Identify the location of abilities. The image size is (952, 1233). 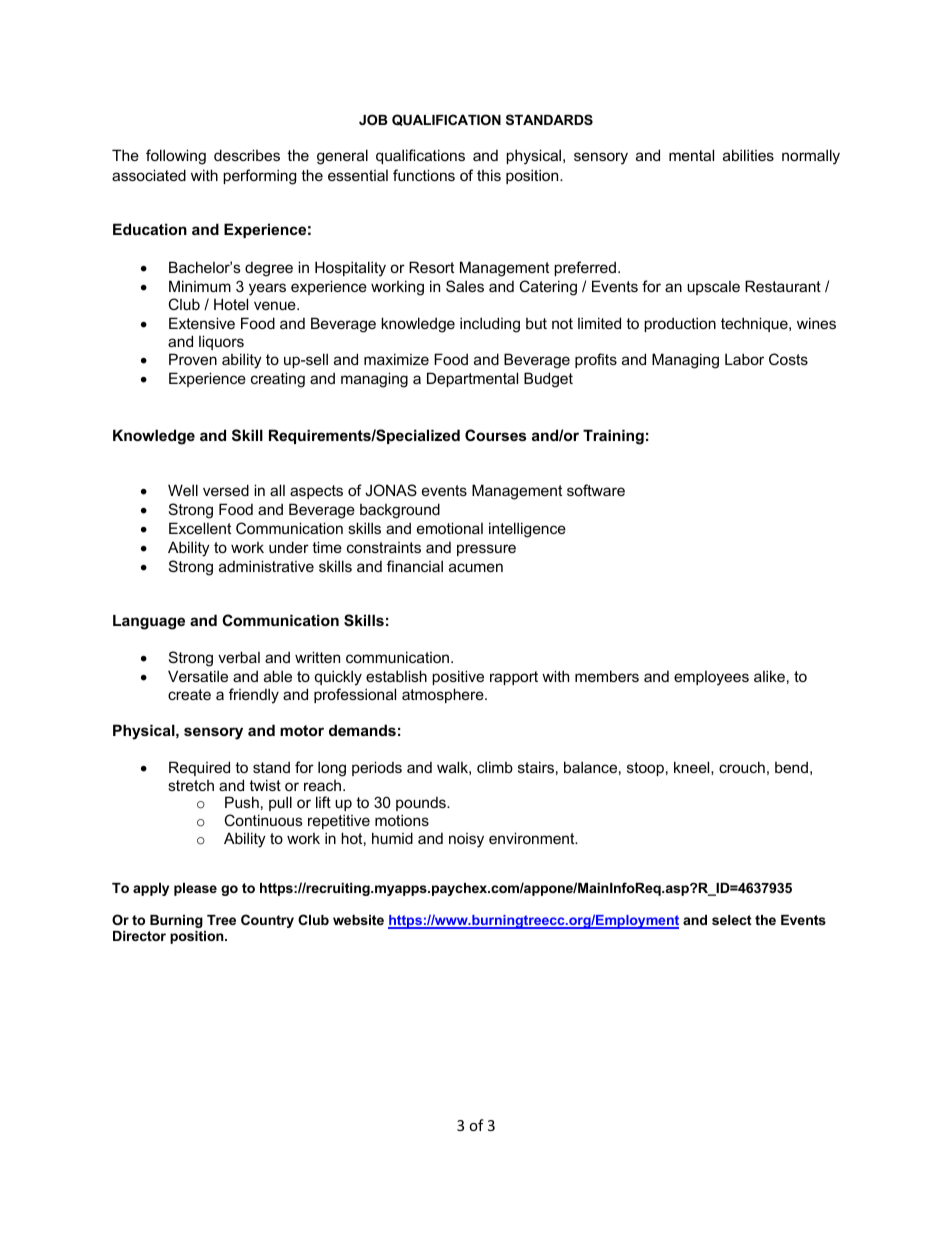
(748, 155).
